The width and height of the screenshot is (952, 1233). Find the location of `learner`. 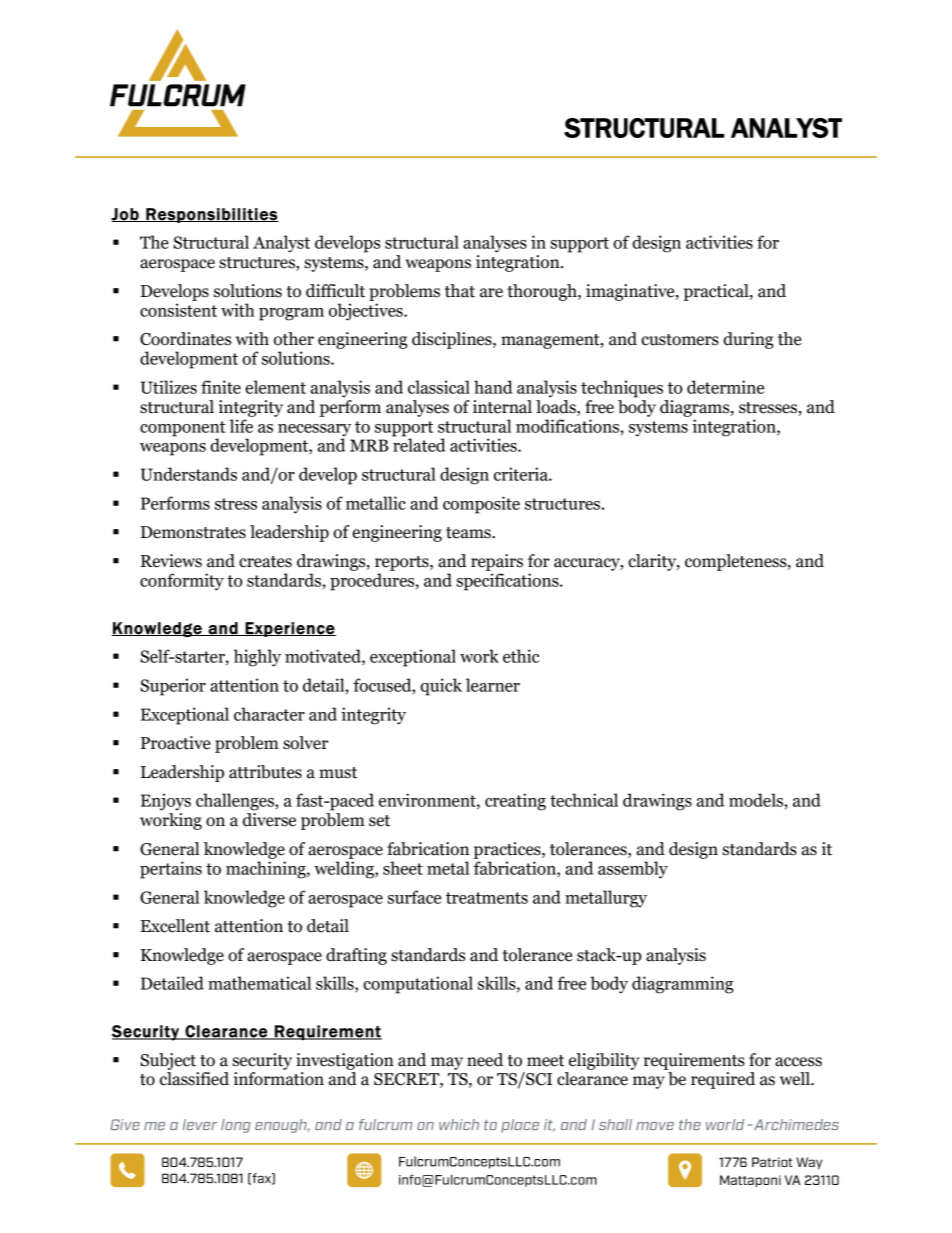

learner is located at coordinates (493, 685).
